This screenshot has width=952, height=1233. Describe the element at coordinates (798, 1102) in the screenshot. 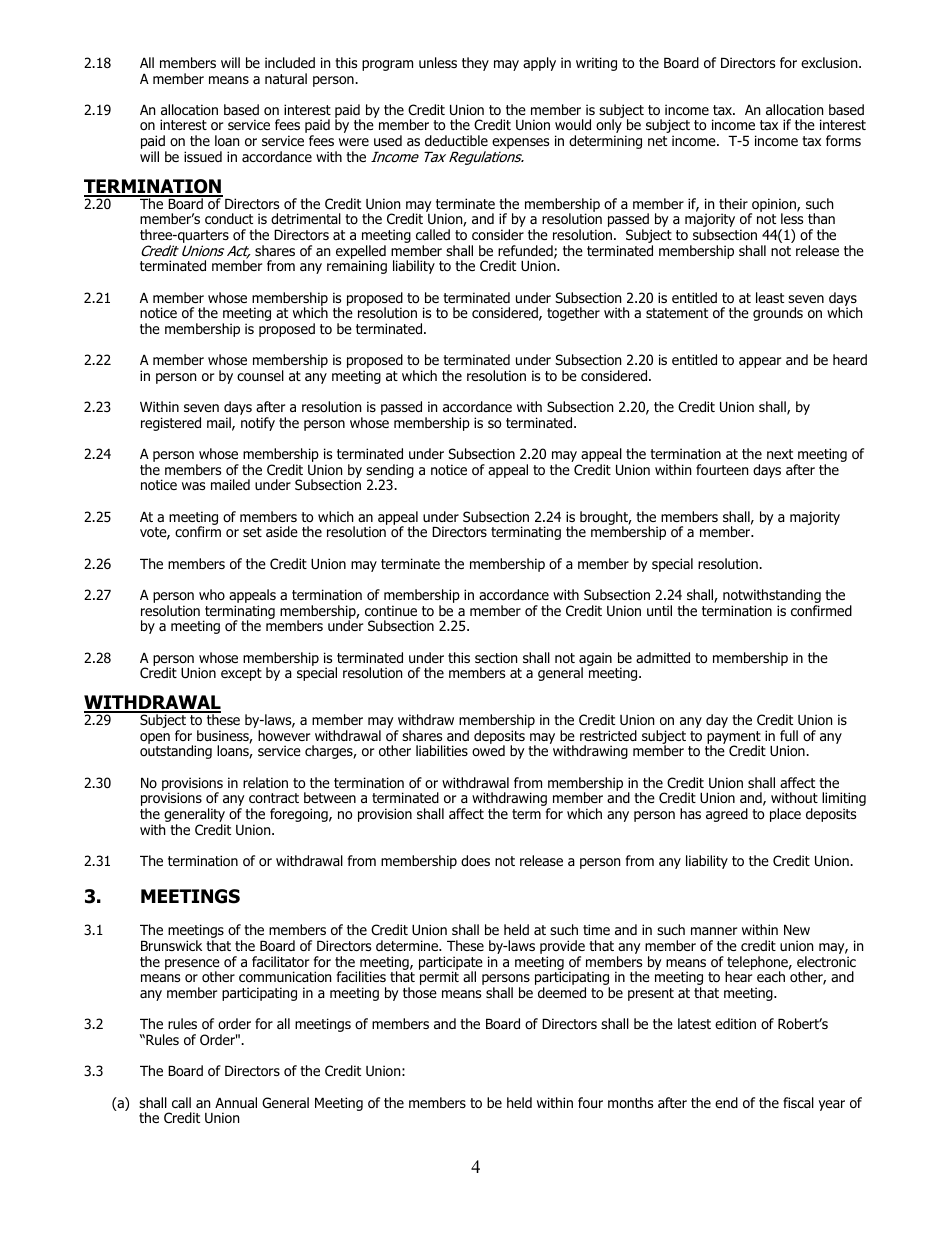

I see `fiscal` at that location.
